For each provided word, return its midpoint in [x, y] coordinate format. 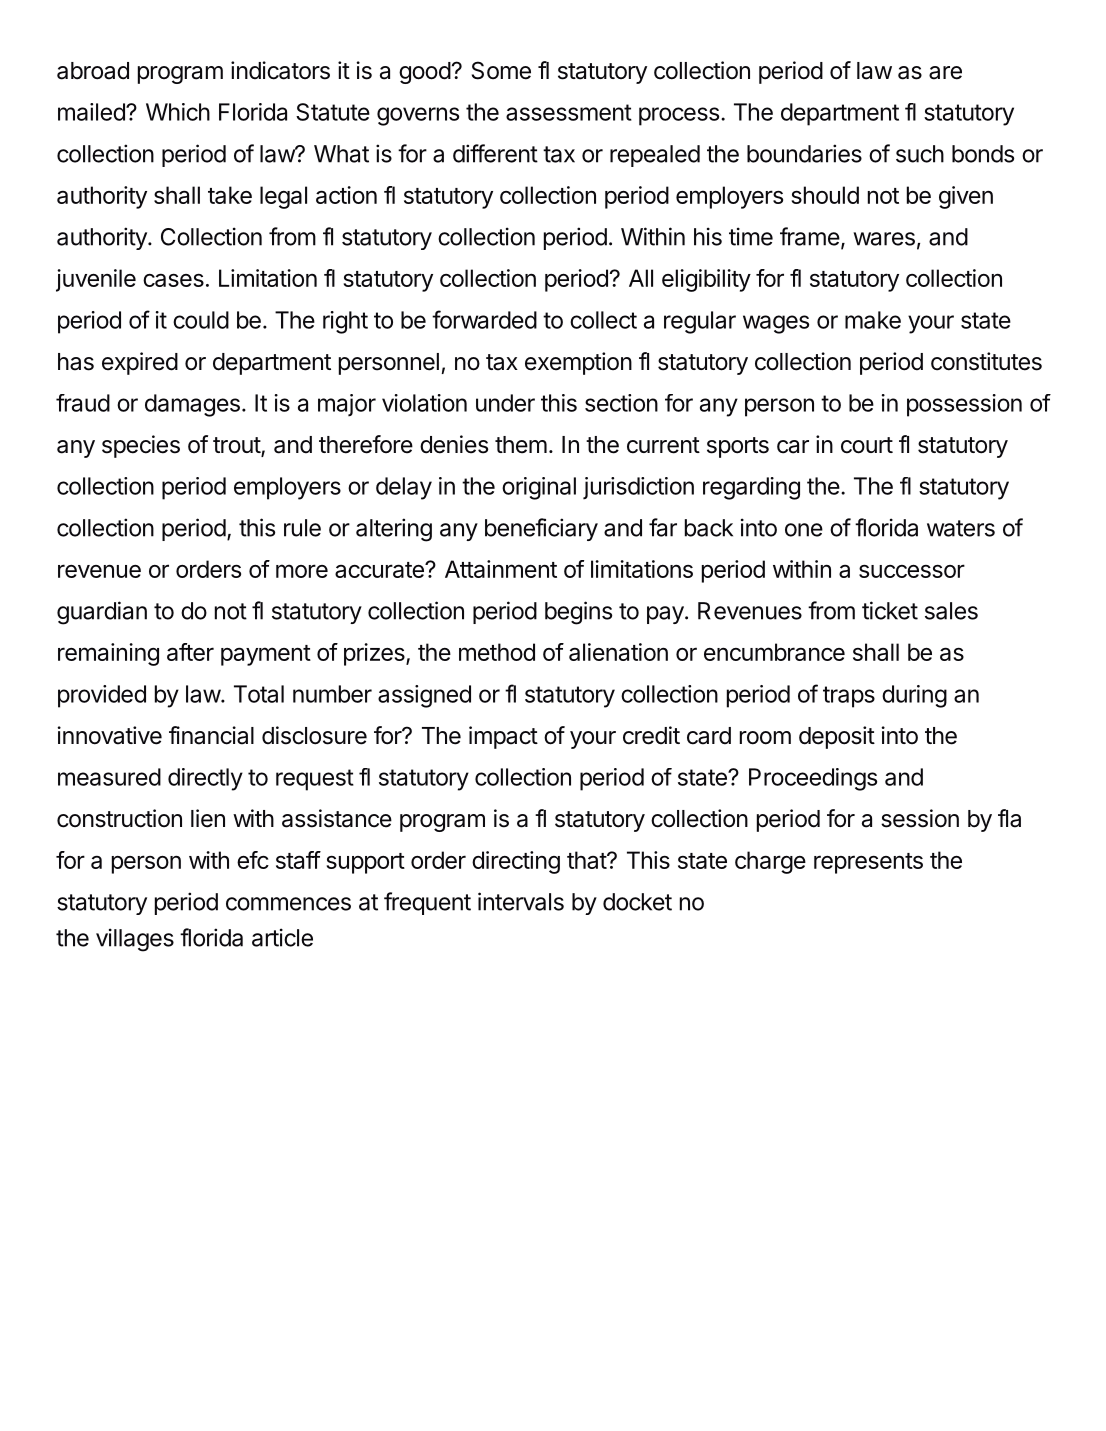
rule [302, 528]
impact [503, 737]
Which [178, 112]
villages [135, 940]
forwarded [484, 319]
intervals [521, 901]
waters [961, 528]
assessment [569, 112]
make [873, 320]
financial [211, 735]
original [539, 488]
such [920, 154]
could [201, 320]
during [914, 696]
